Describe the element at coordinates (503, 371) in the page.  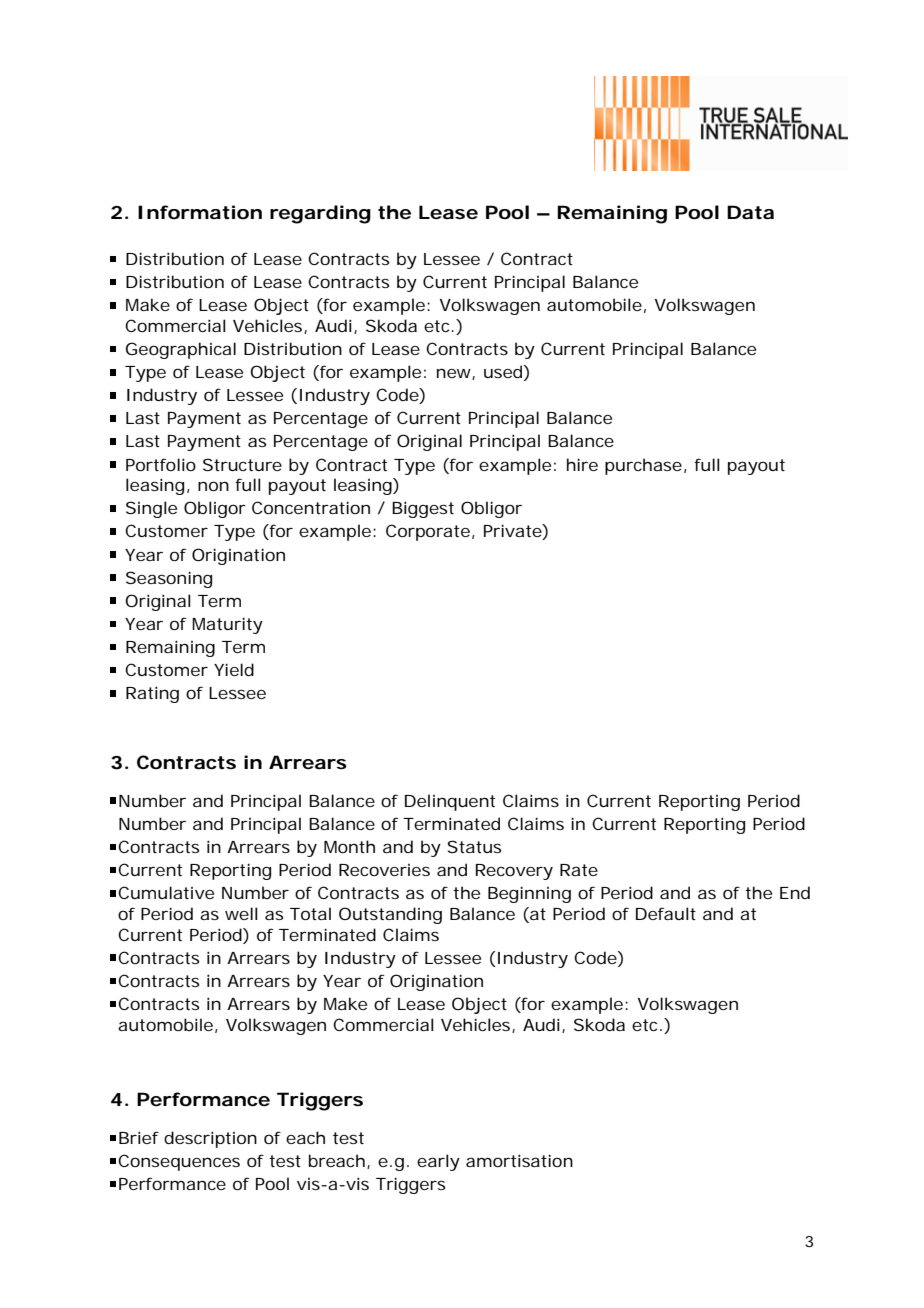
I see `used` at that location.
